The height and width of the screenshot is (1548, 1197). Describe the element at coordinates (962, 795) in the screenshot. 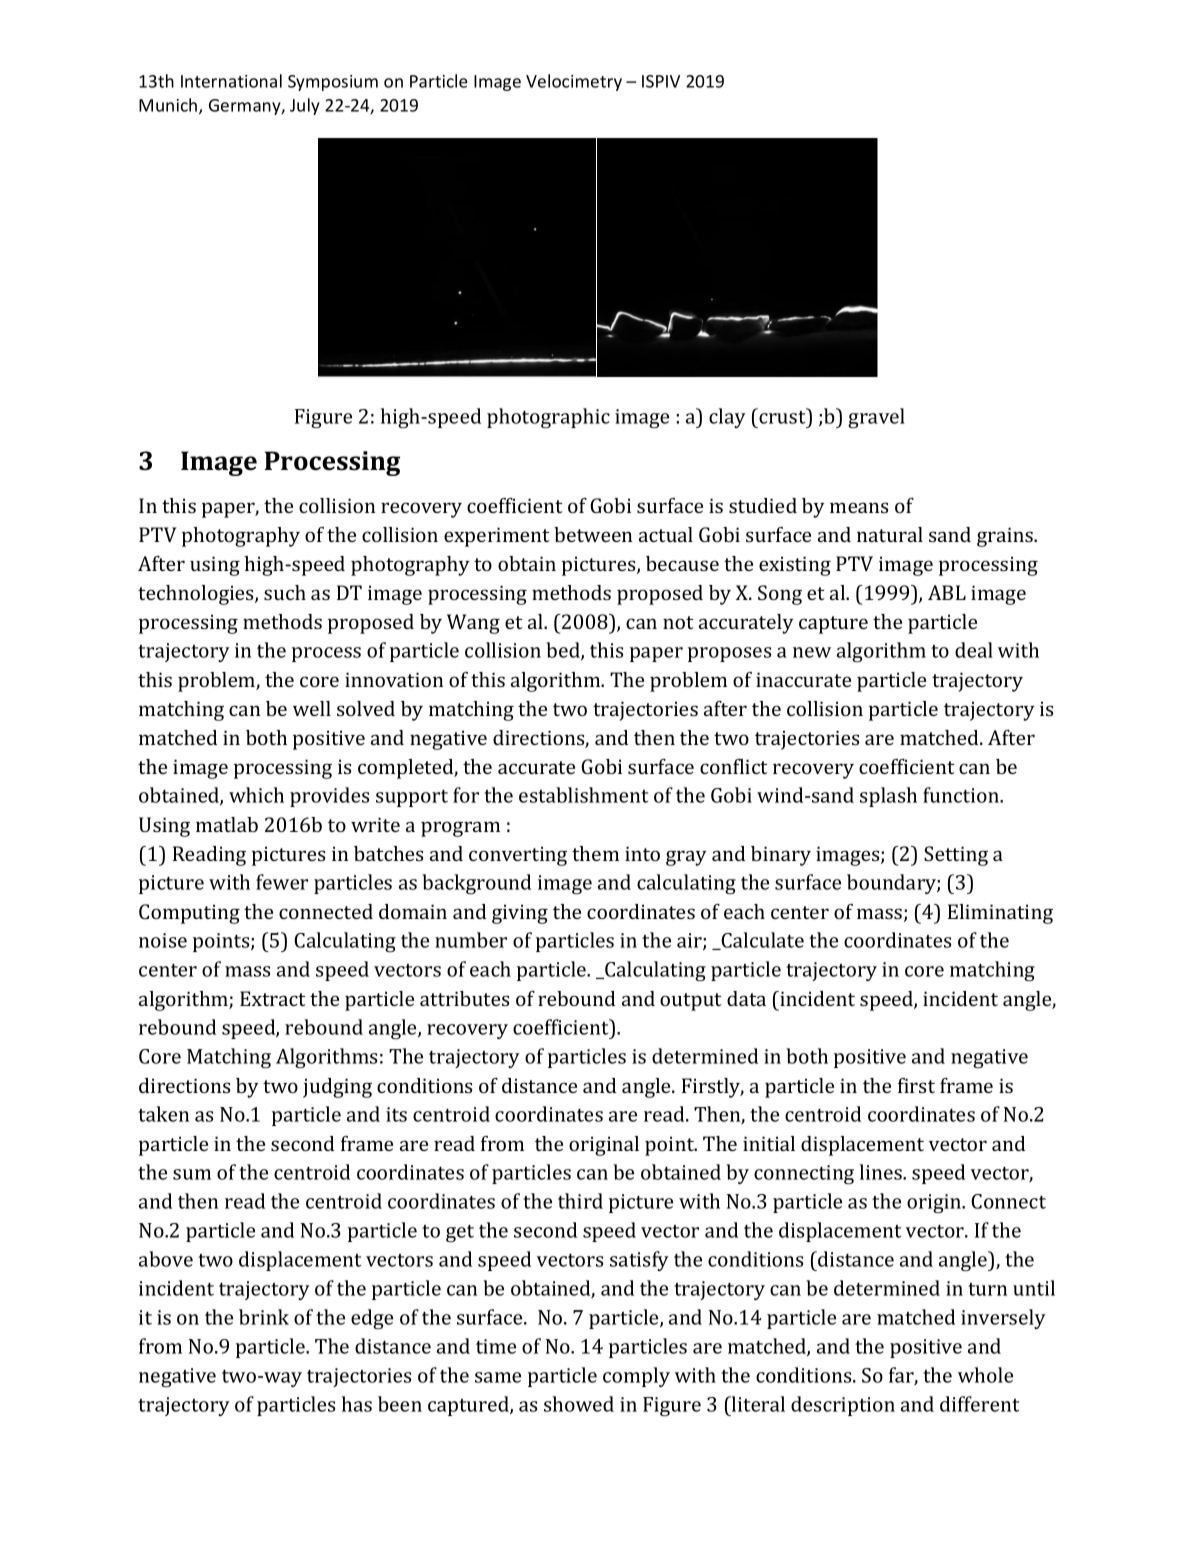

I see `function` at that location.
